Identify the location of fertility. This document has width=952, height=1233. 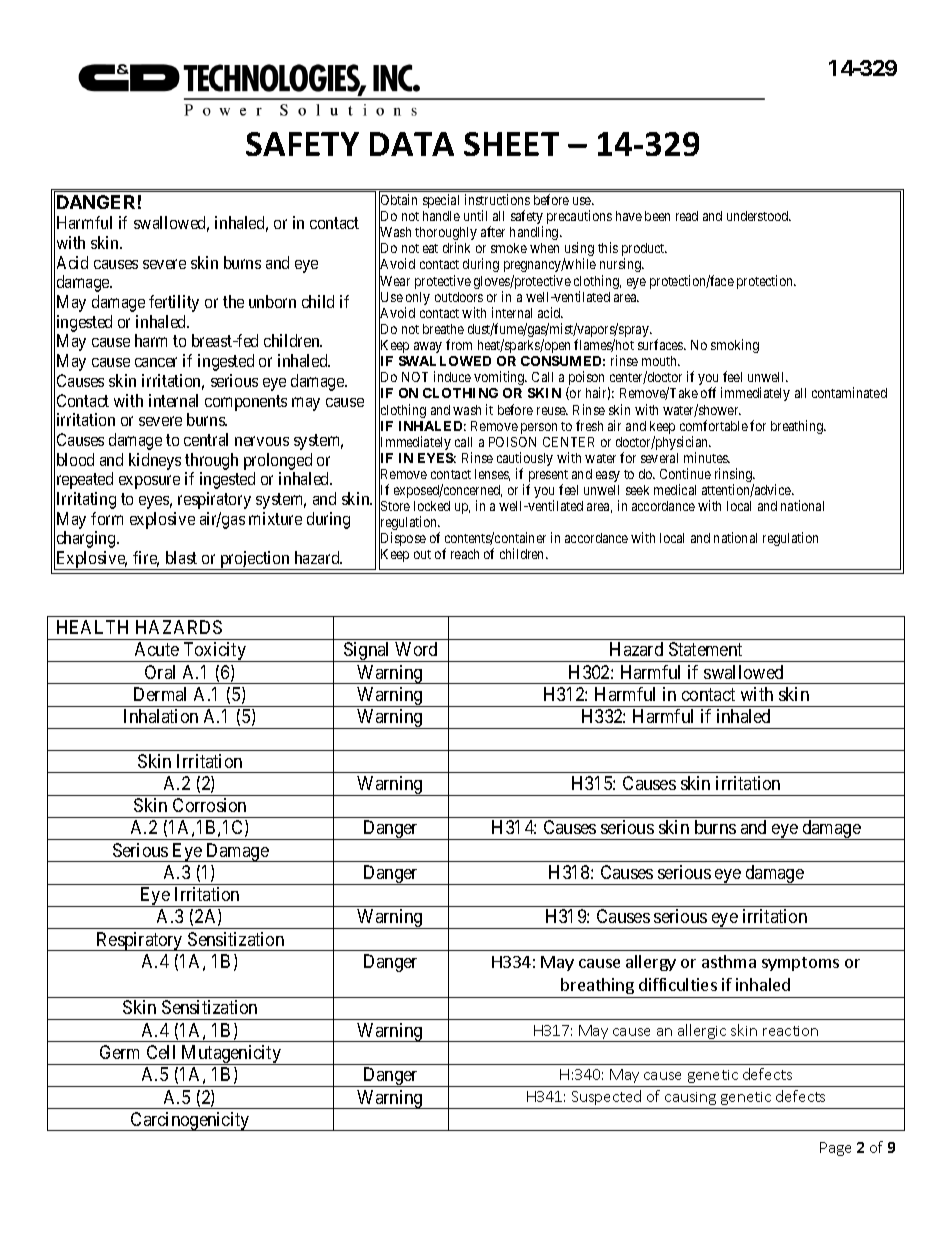
(174, 303).
